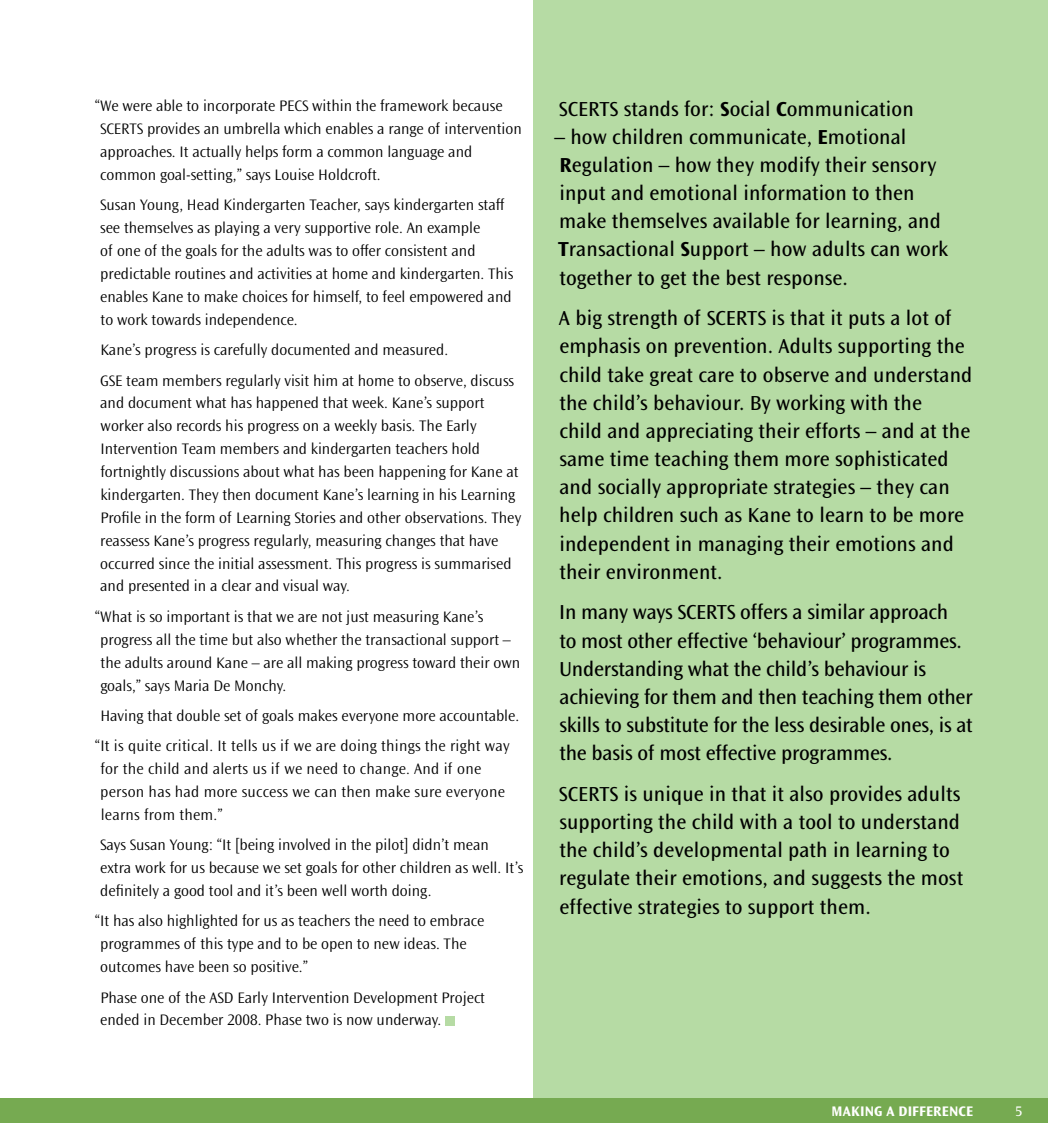  What do you see at coordinates (198, 617) in the screenshot?
I see `important` at bounding box center [198, 617].
